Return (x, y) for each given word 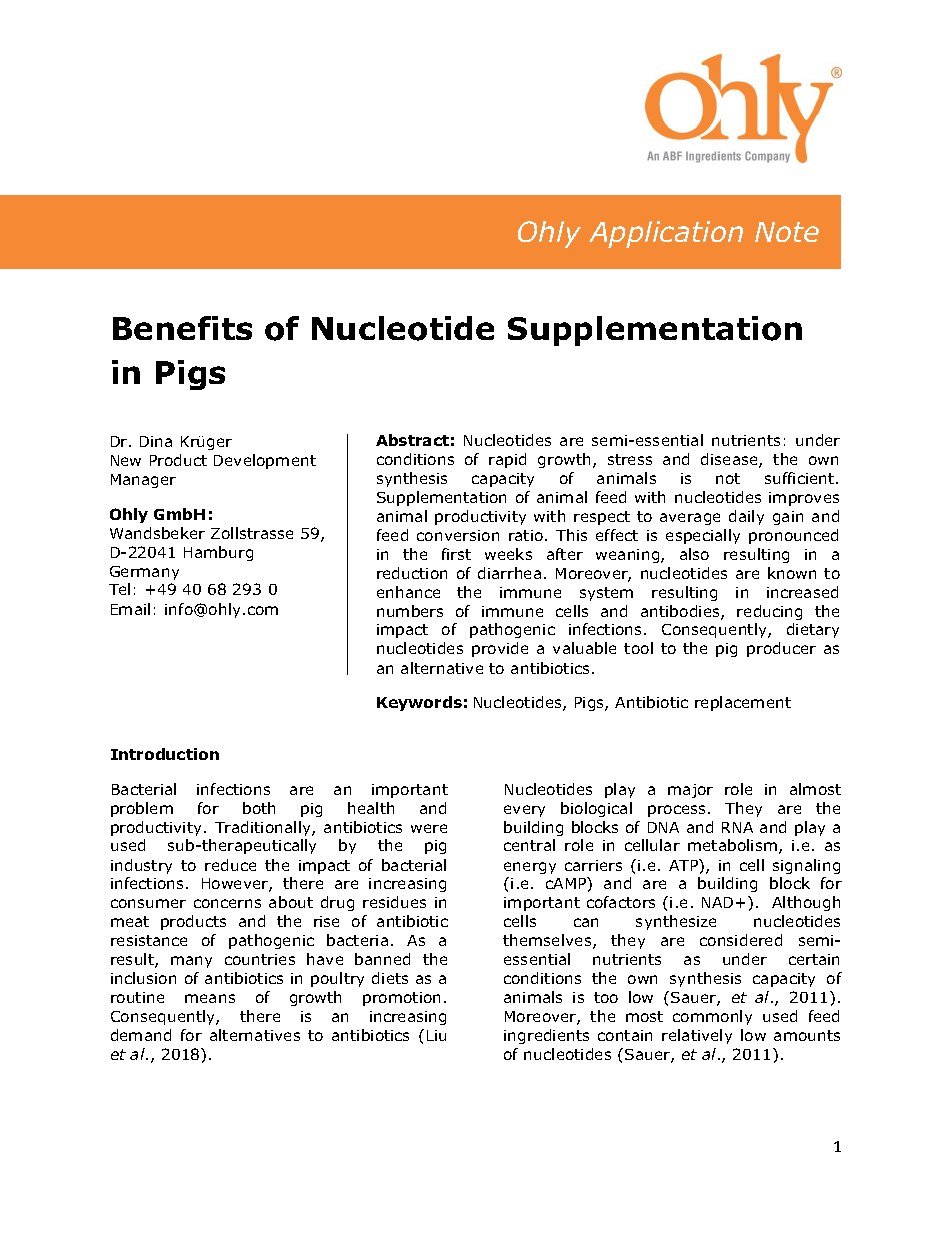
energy (530, 868)
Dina (156, 441)
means (210, 998)
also (694, 554)
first (456, 554)
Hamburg (218, 553)
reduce (230, 865)
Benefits (182, 328)
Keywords (419, 703)
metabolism (732, 845)
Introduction (165, 754)
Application (666, 234)
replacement (743, 703)
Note (787, 232)
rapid (507, 460)
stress (630, 459)
